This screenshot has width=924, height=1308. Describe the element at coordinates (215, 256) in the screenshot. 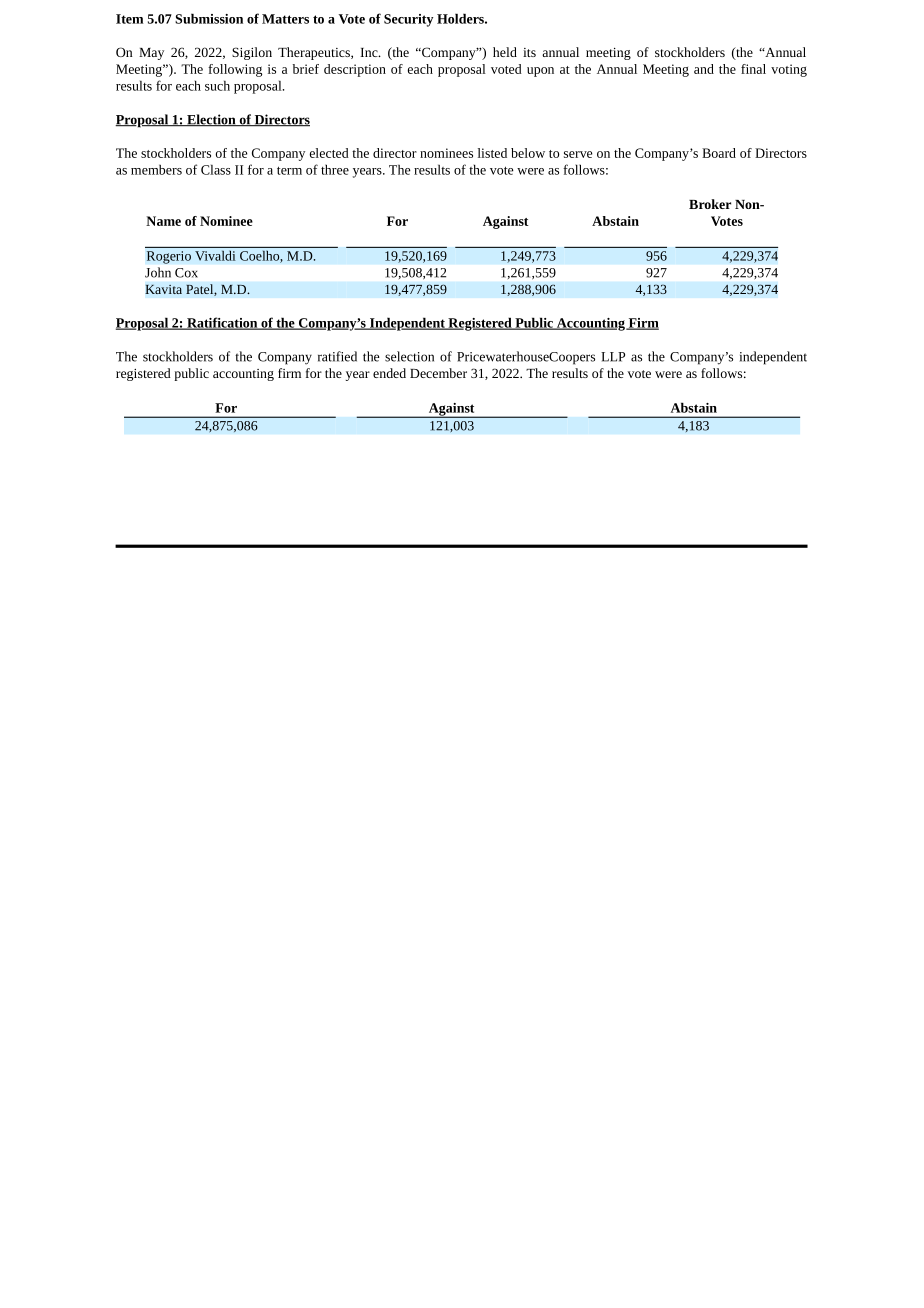

I see `Vivaldi` at that location.
